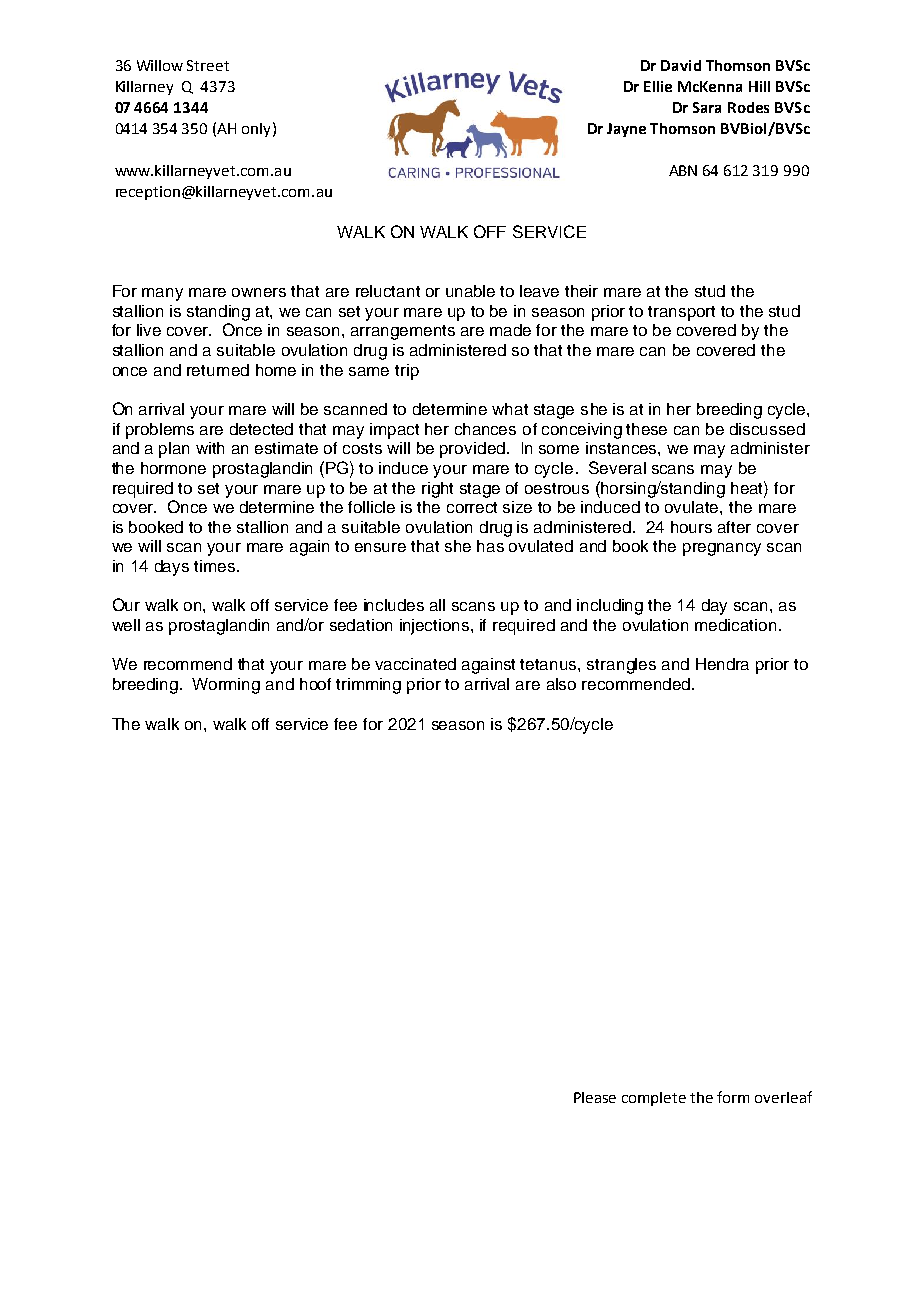  Describe the element at coordinates (415, 664) in the screenshot. I see `vaccinated` at that location.
